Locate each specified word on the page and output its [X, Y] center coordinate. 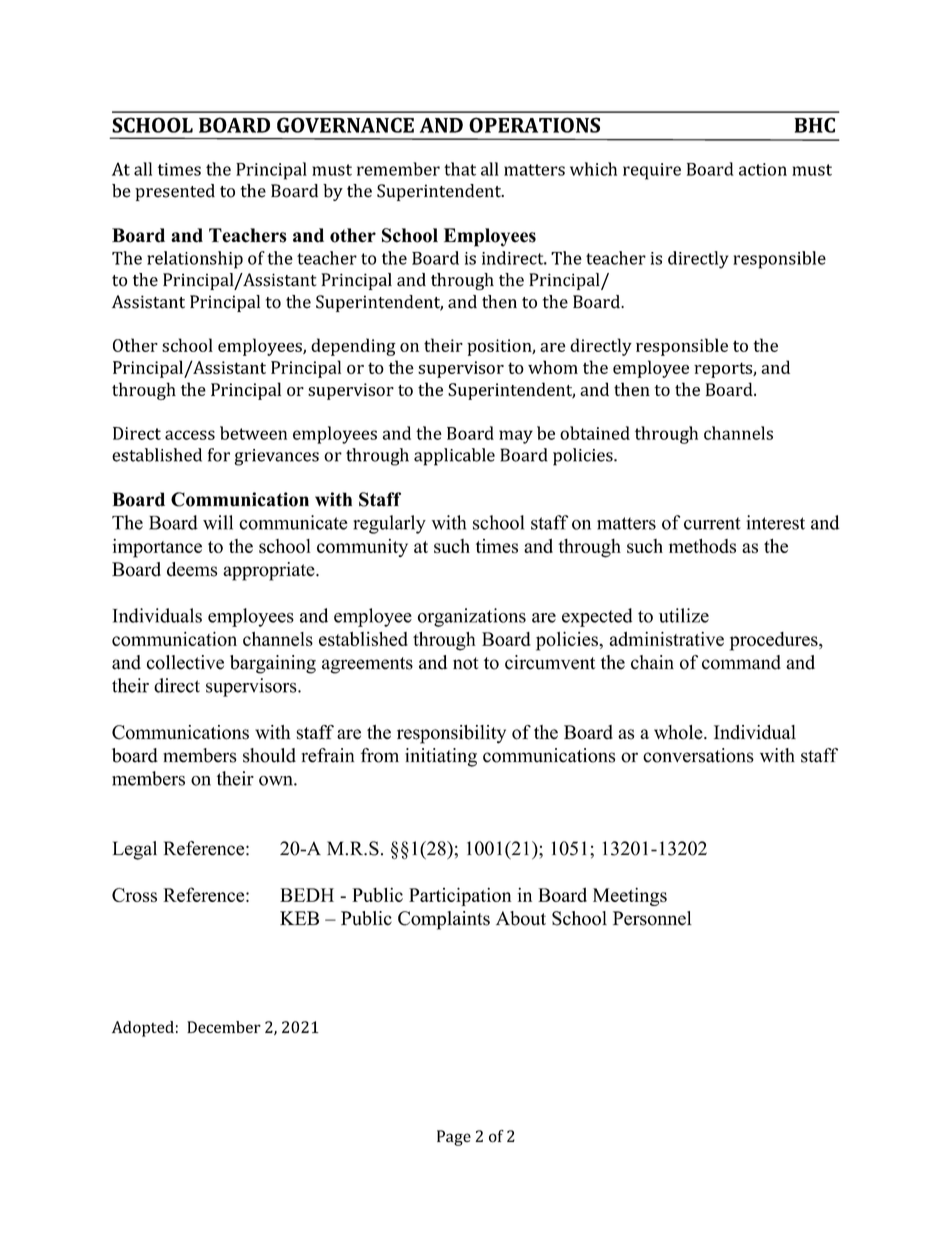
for [219, 455]
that [460, 169]
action [763, 169]
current [712, 523]
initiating [441, 757]
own [277, 781]
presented [175, 192]
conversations [698, 755]
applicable [454, 457]
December [224, 1027]
